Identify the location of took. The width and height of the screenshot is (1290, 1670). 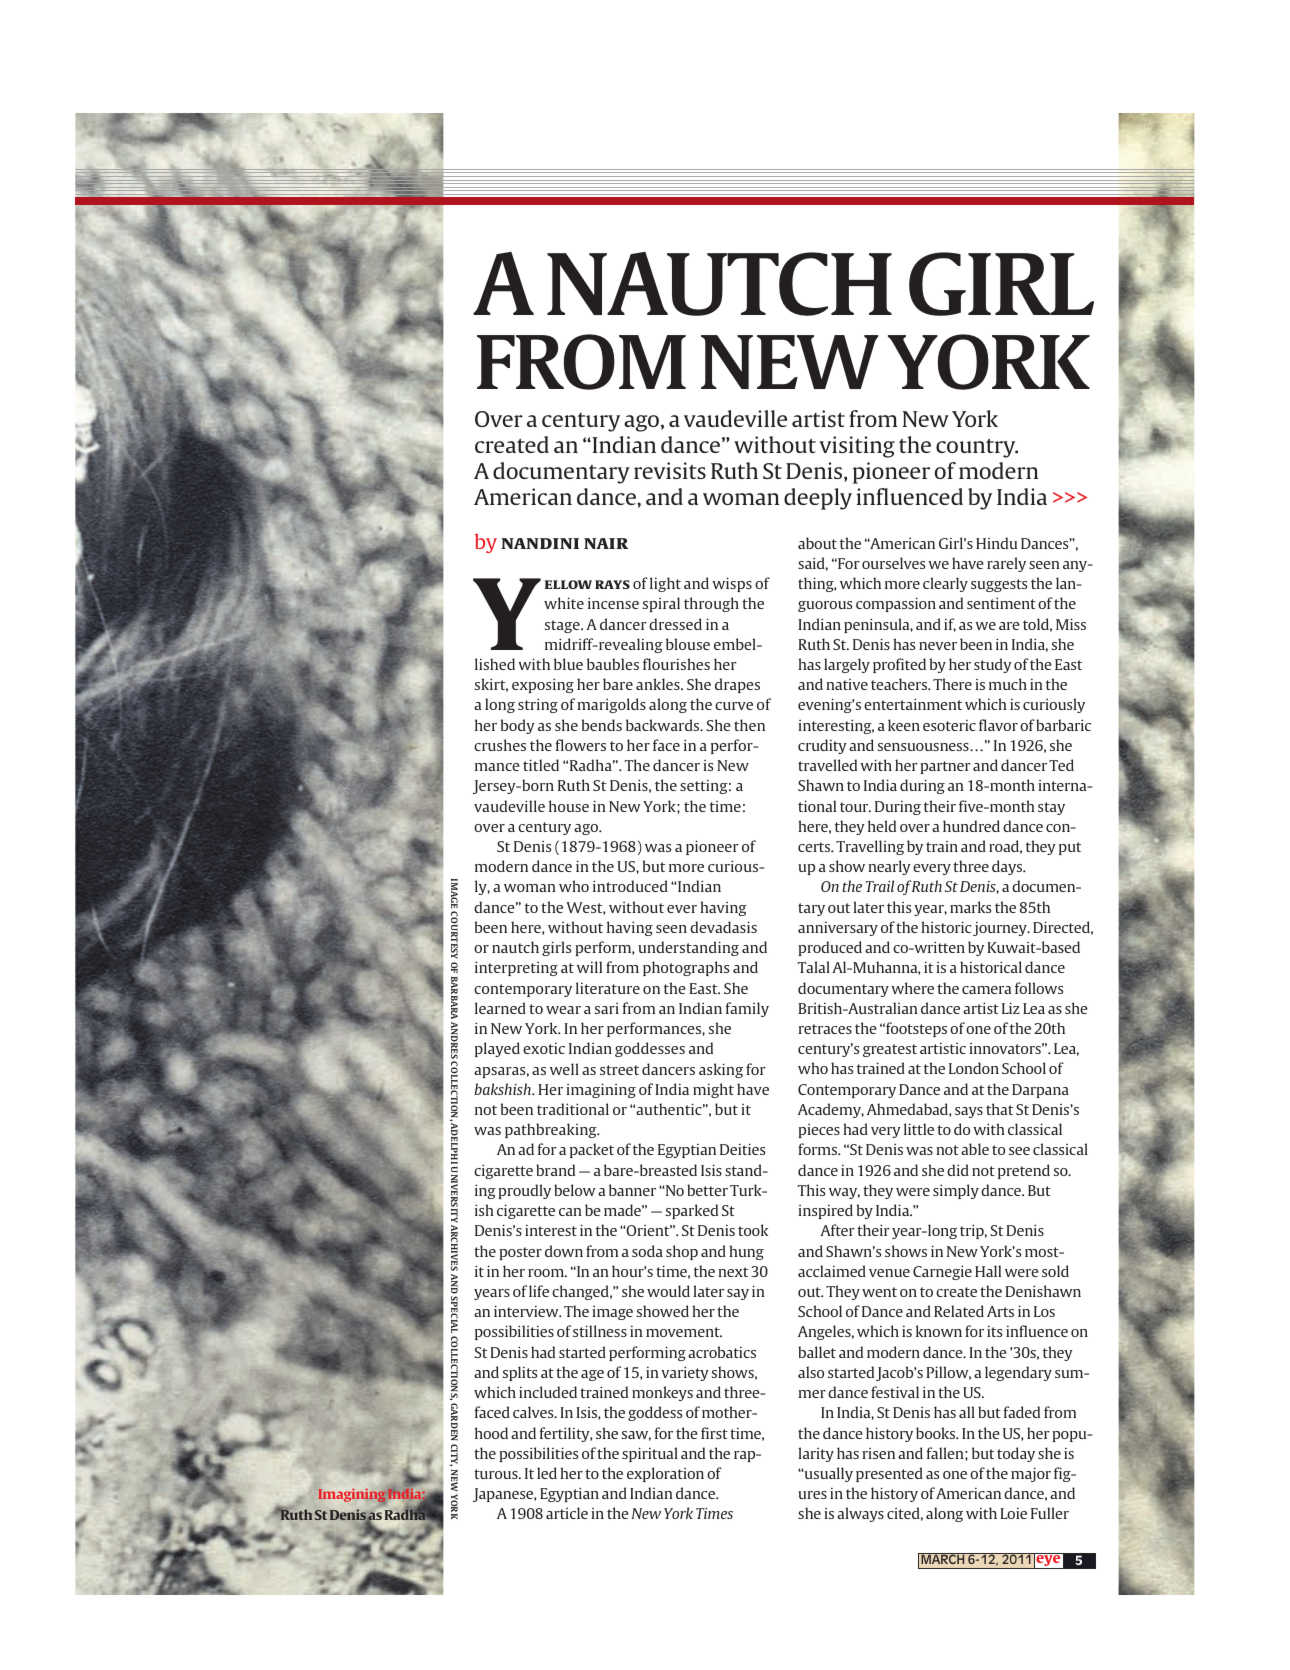
(753, 1230).
